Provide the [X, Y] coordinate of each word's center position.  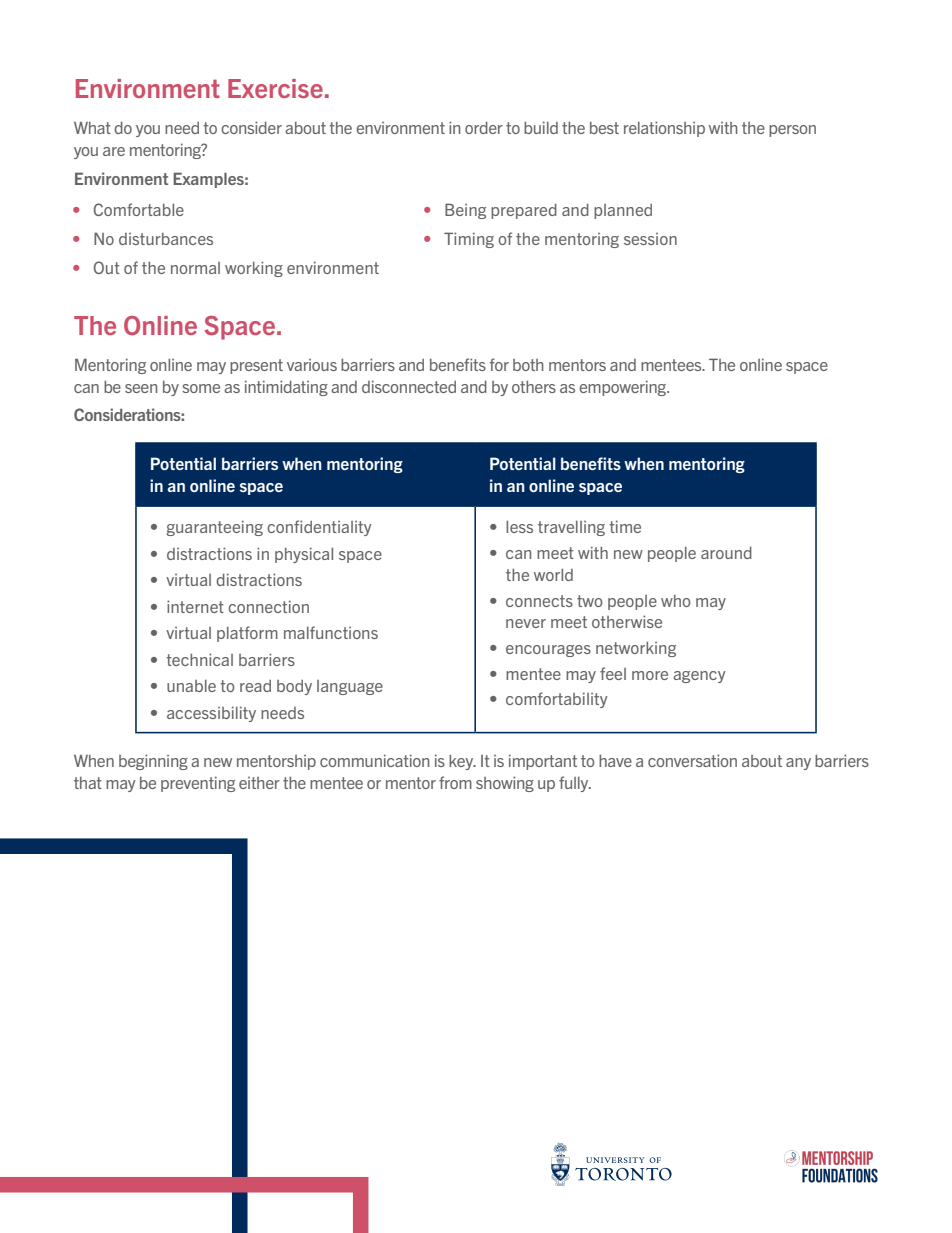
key [462, 762]
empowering [624, 388]
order [484, 128]
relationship [664, 129]
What [92, 128]
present [256, 366]
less [519, 527]
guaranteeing [215, 528]
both [528, 365]
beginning [153, 762]
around [726, 553]
